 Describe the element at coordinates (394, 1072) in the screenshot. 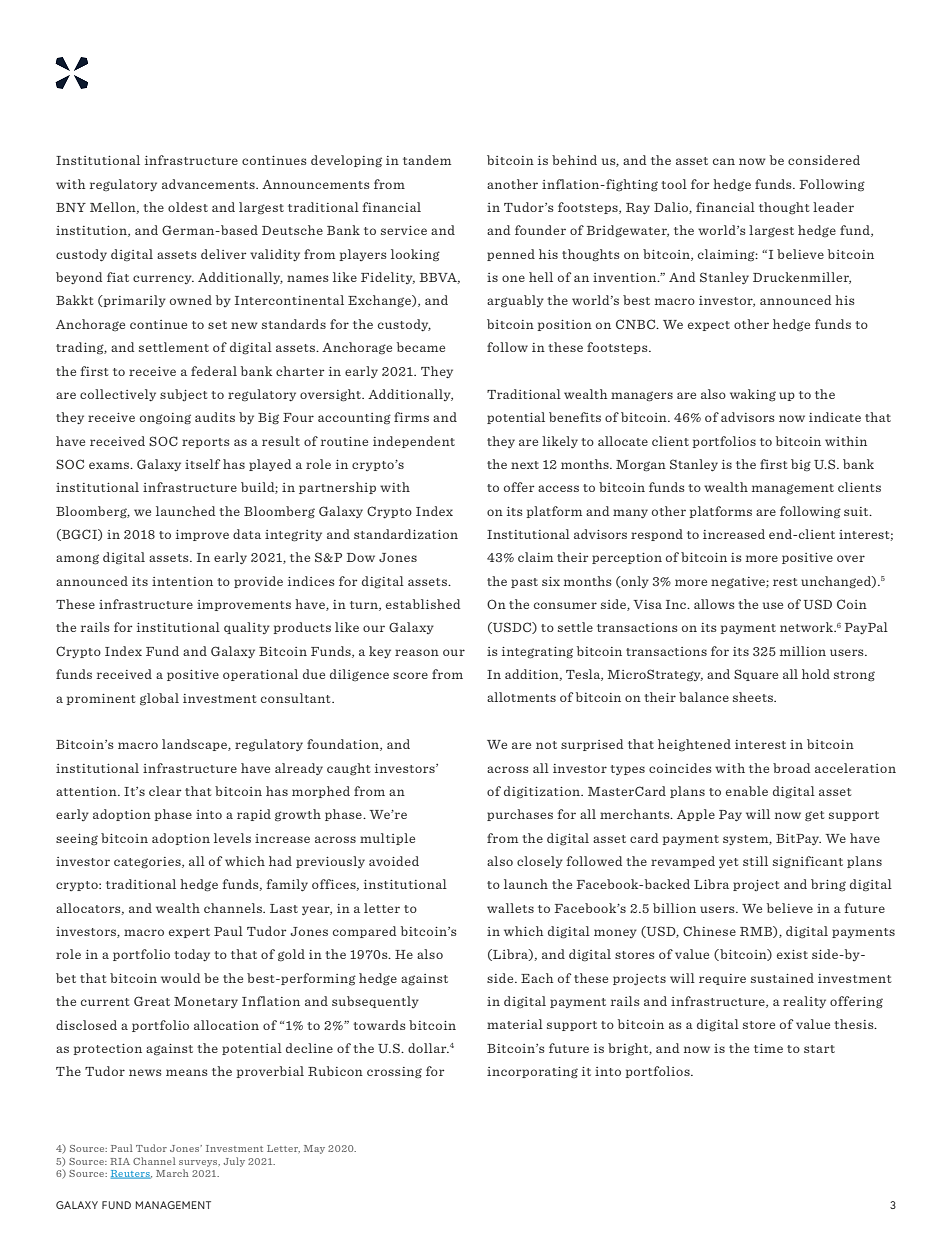

I see `crossing` at that location.
